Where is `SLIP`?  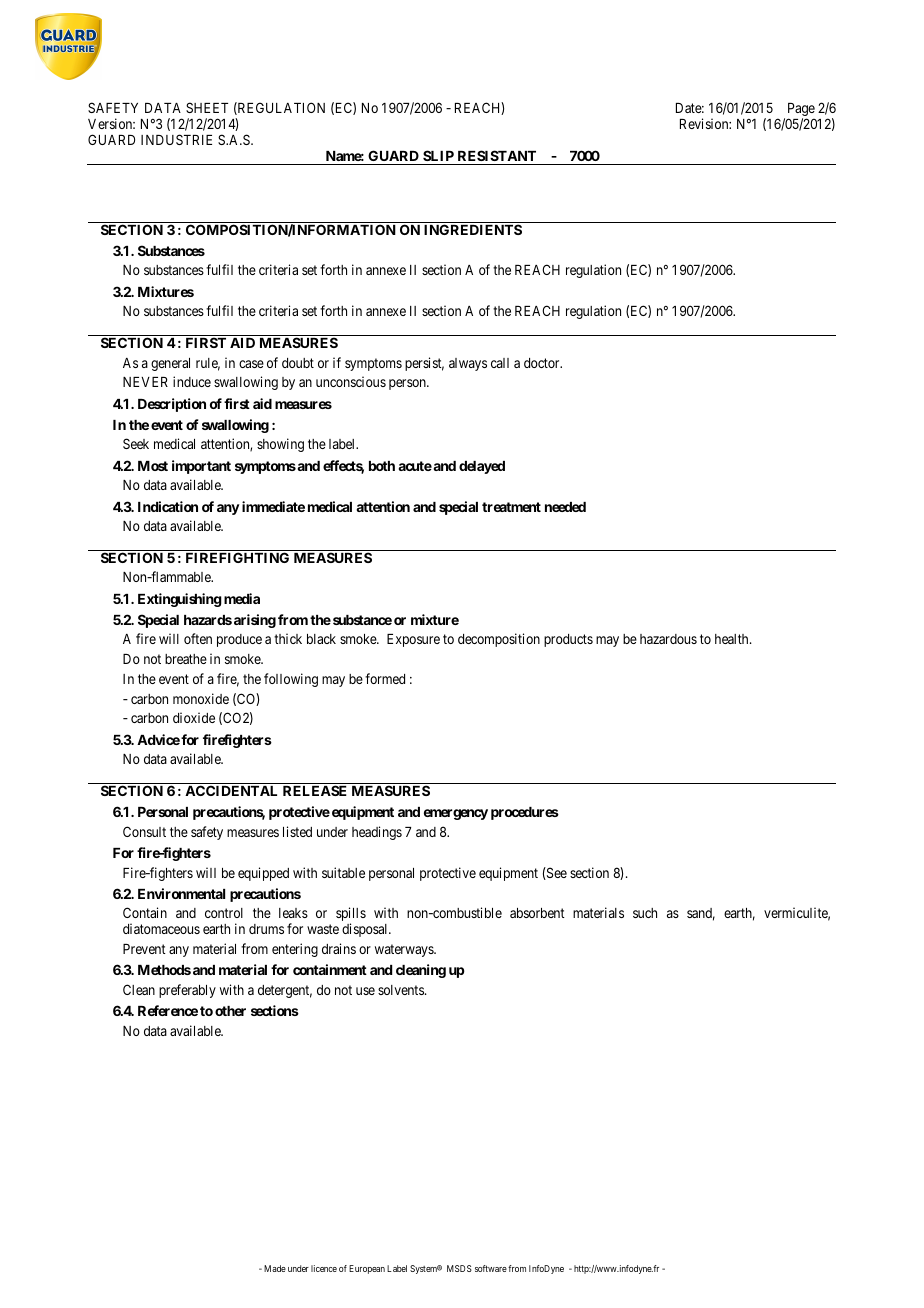 SLIP is located at coordinates (438, 155).
